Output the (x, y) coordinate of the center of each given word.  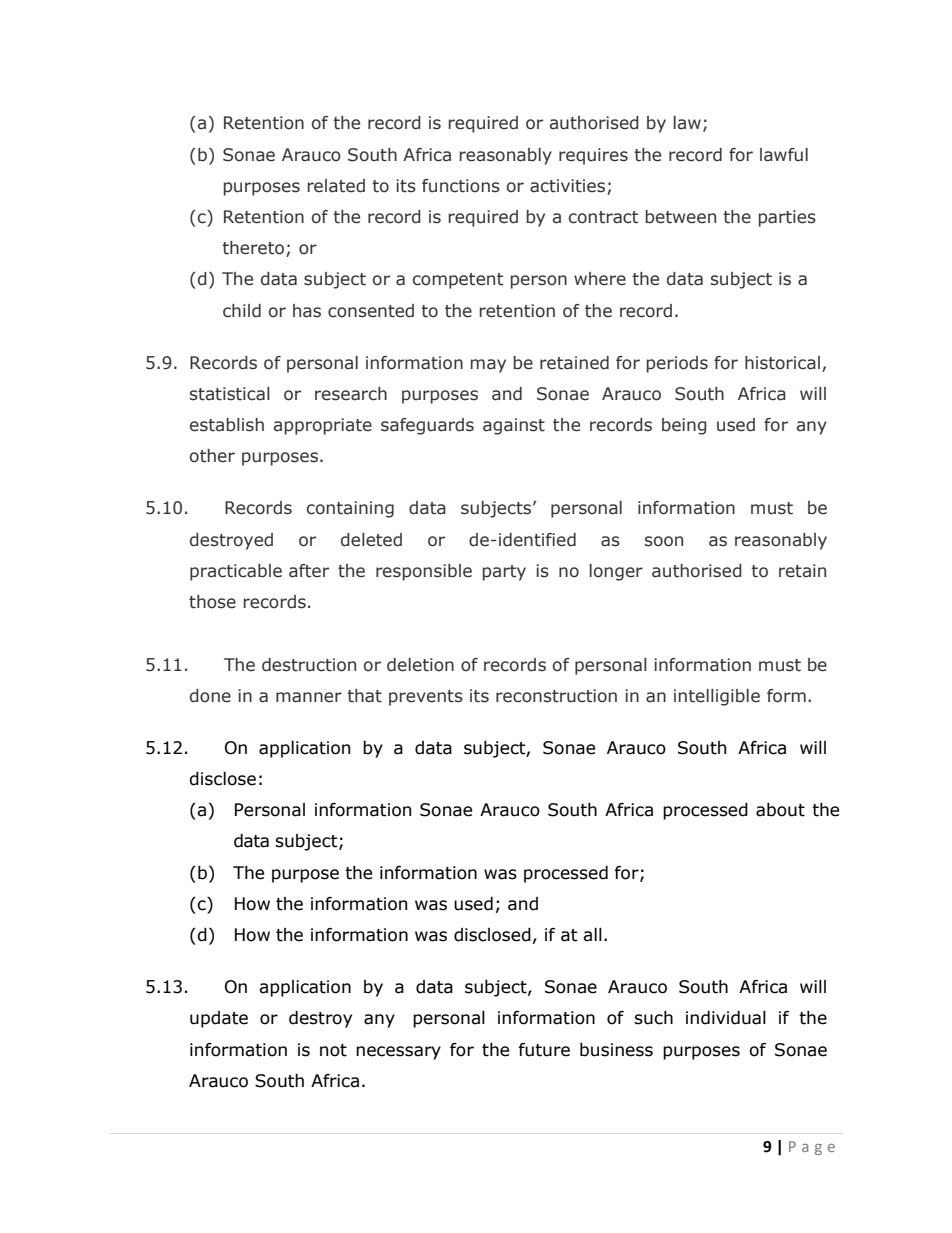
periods (677, 364)
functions (461, 186)
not (333, 1050)
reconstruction (556, 696)
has (307, 311)
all (592, 935)
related (336, 186)
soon (664, 541)
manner (309, 697)
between (681, 217)
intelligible (717, 697)
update (219, 1019)
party (504, 573)
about (780, 810)
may (488, 366)
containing (350, 509)
